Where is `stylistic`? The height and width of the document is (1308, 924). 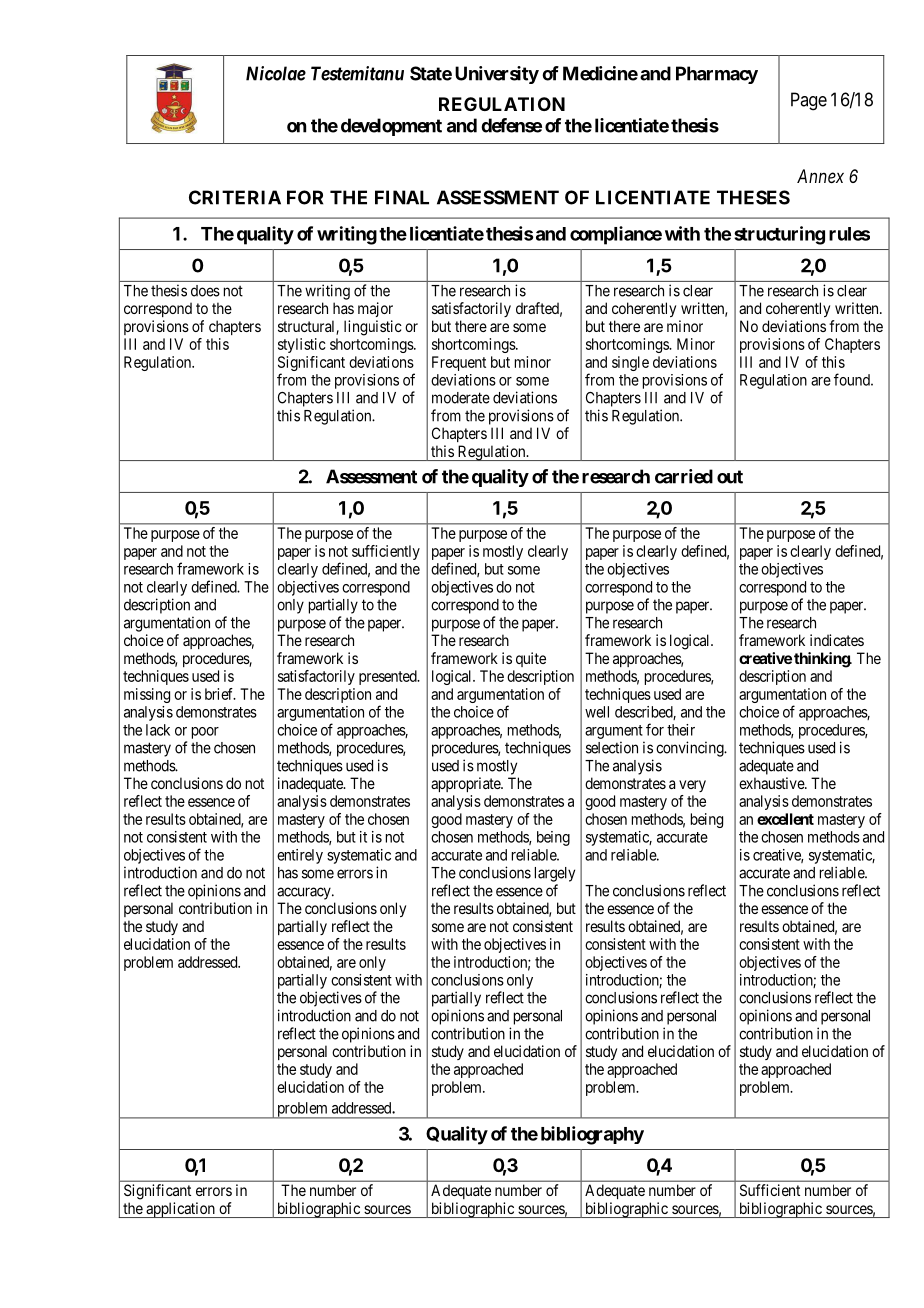
stylistic is located at coordinates (302, 345).
